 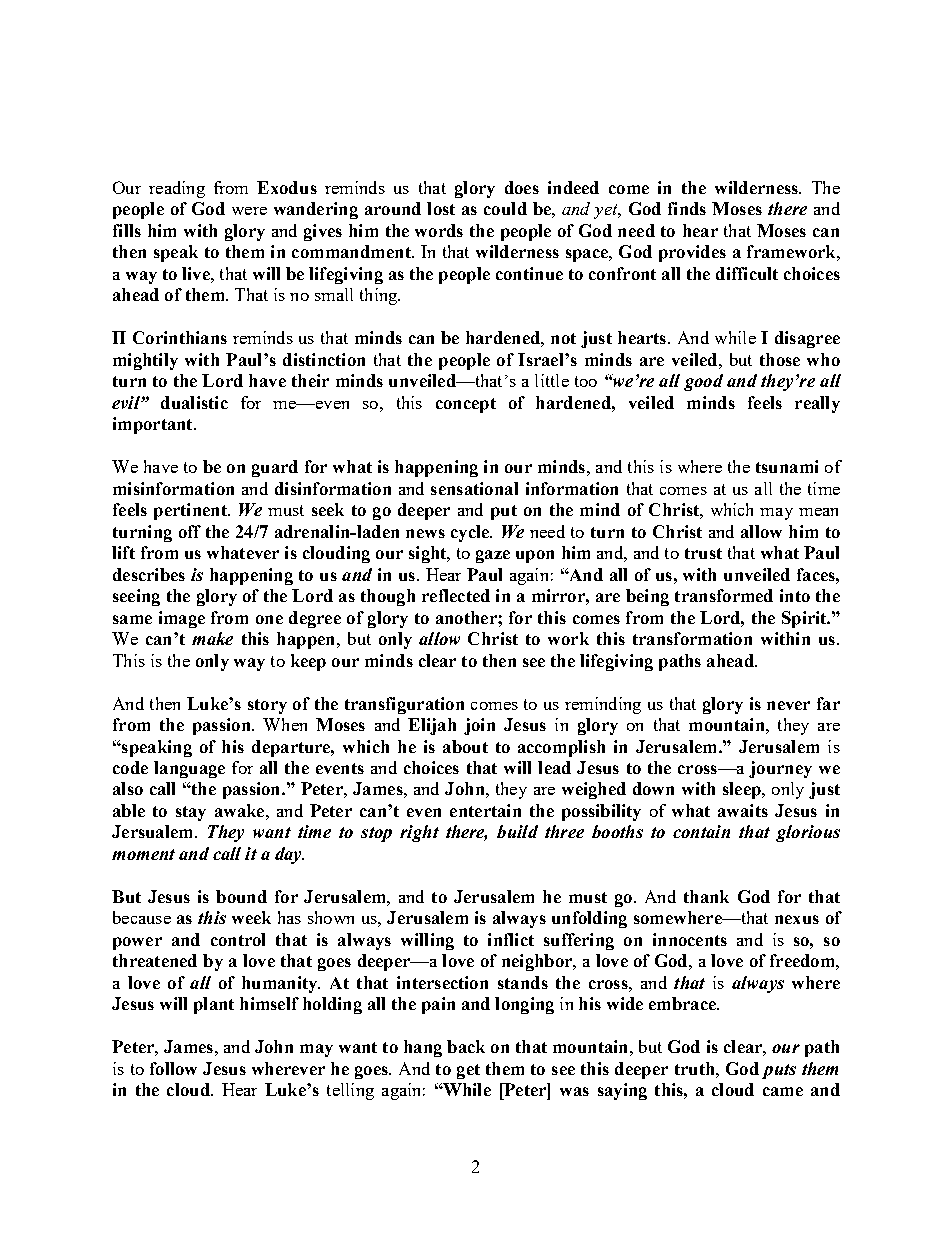 What do you see at coordinates (485, 810) in the screenshot?
I see `entertain` at bounding box center [485, 810].
